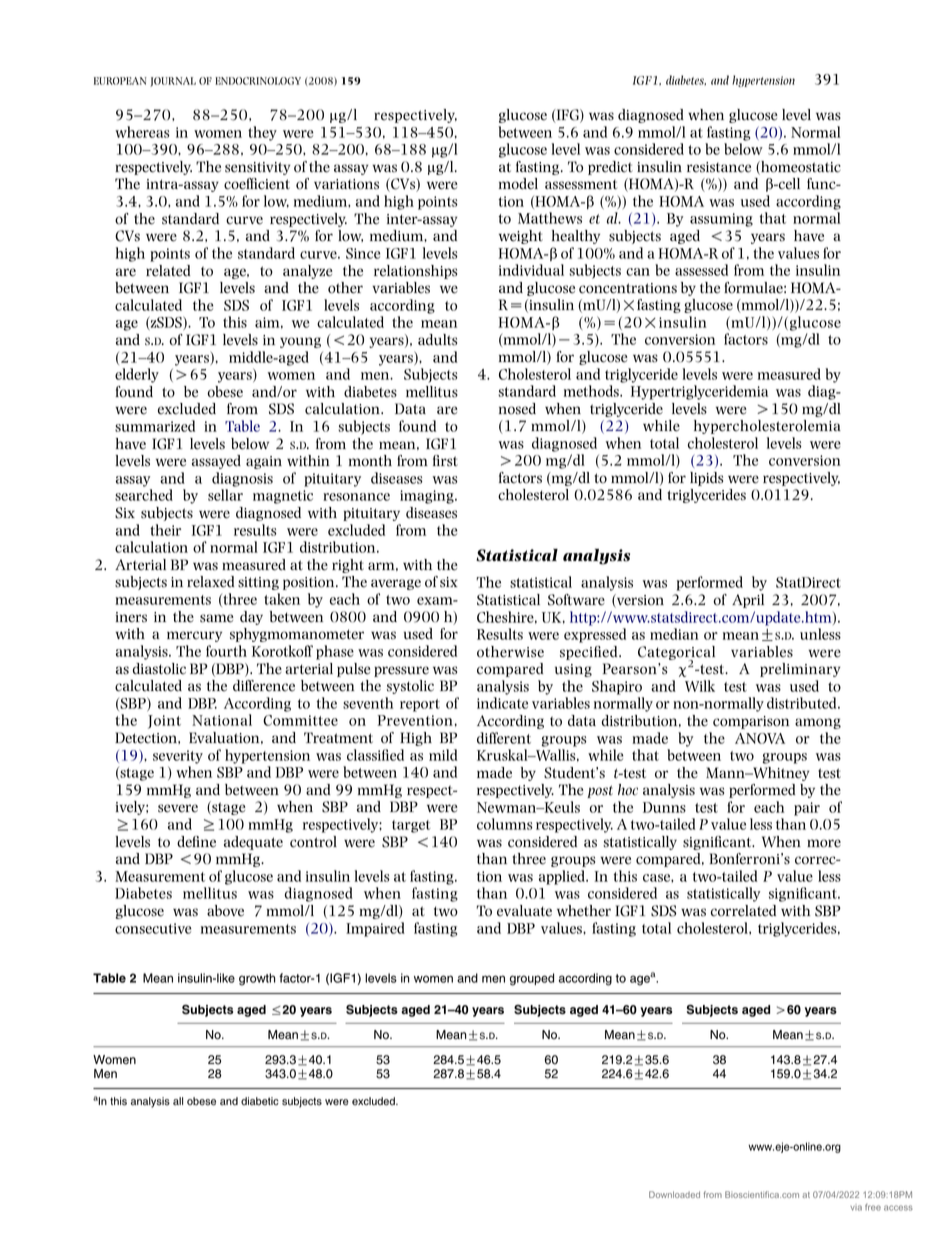 The image size is (952, 1242). What do you see at coordinates (524, 911) in the image?
I see `evaluate` at bounding box center [524, 911].
